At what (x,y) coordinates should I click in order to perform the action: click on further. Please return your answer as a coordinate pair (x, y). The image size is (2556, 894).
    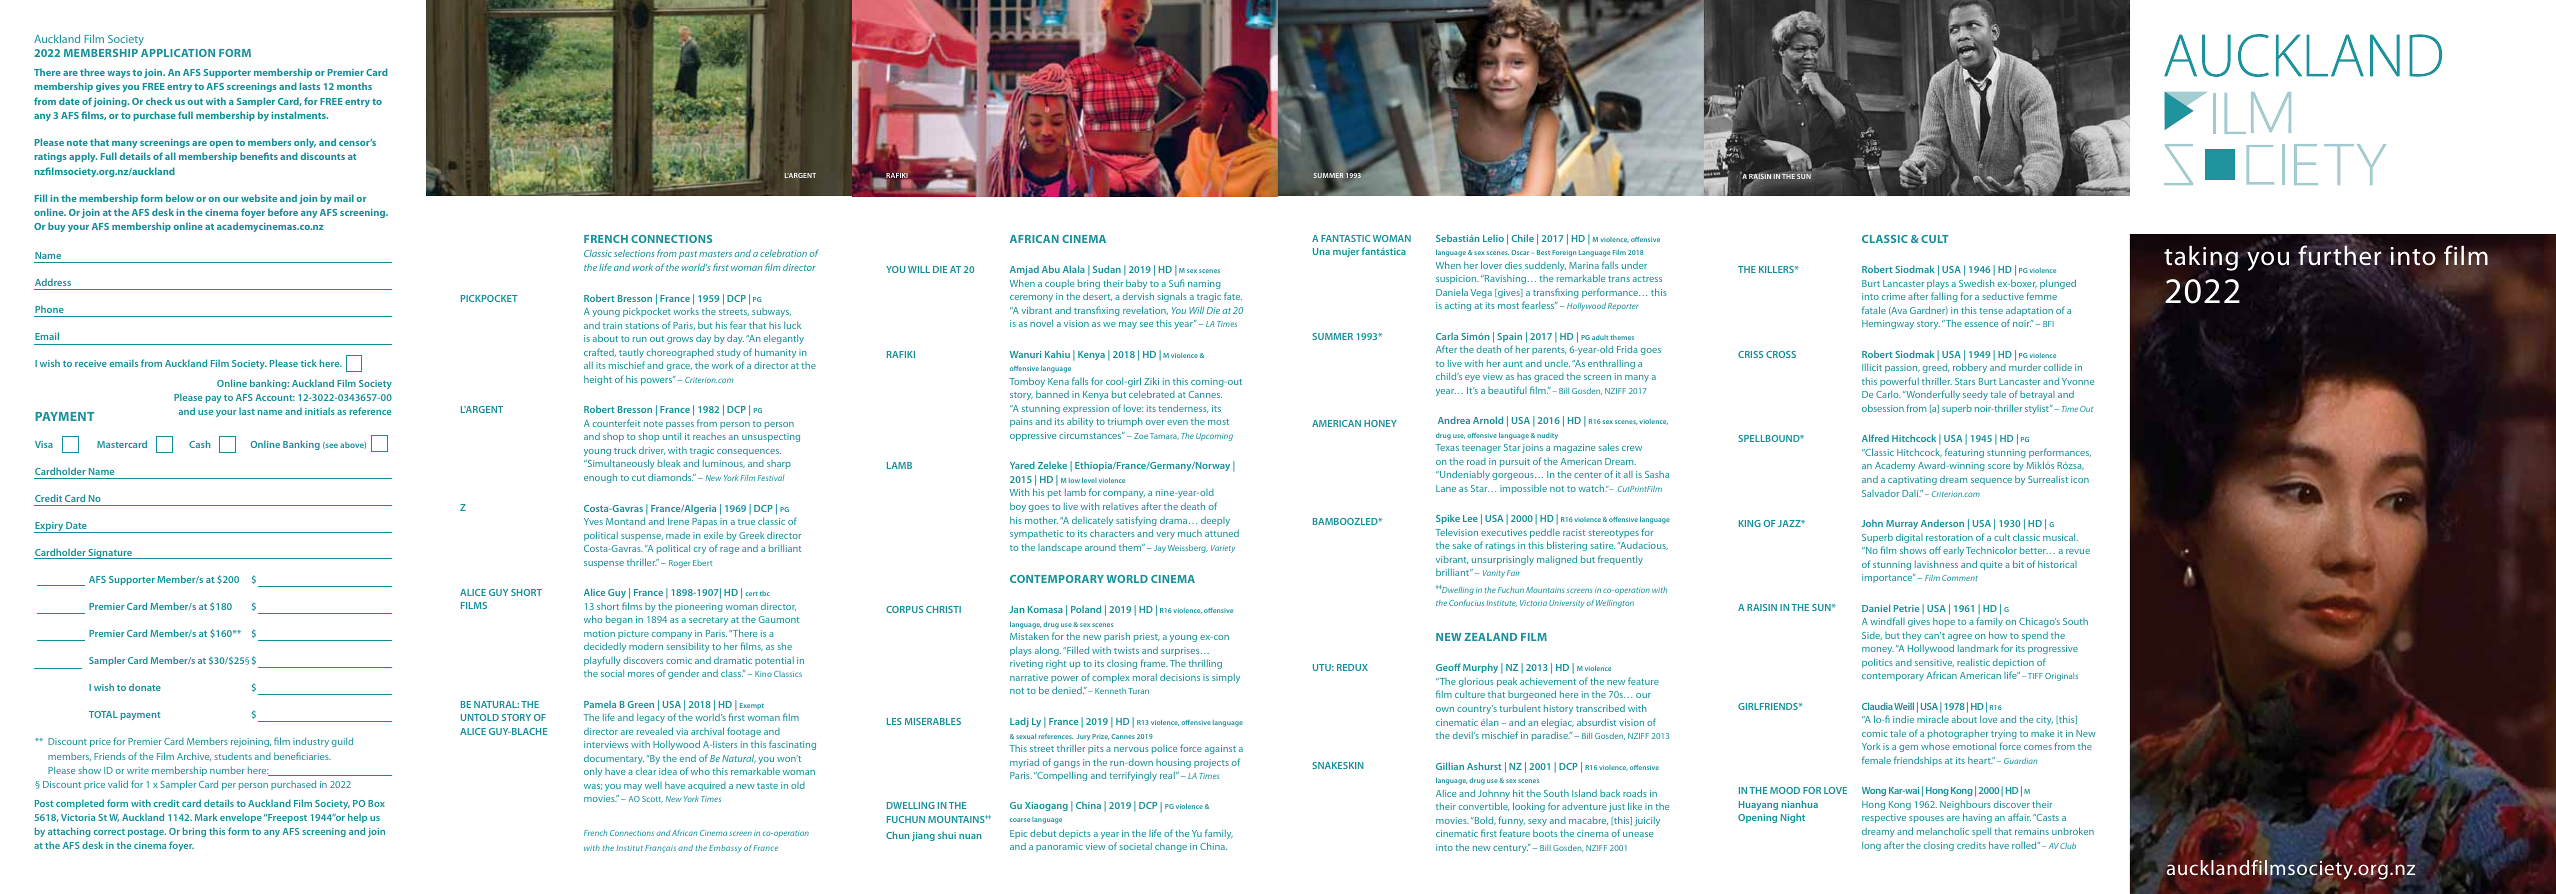
    Looking at the image, I should click on (2339, 255).
